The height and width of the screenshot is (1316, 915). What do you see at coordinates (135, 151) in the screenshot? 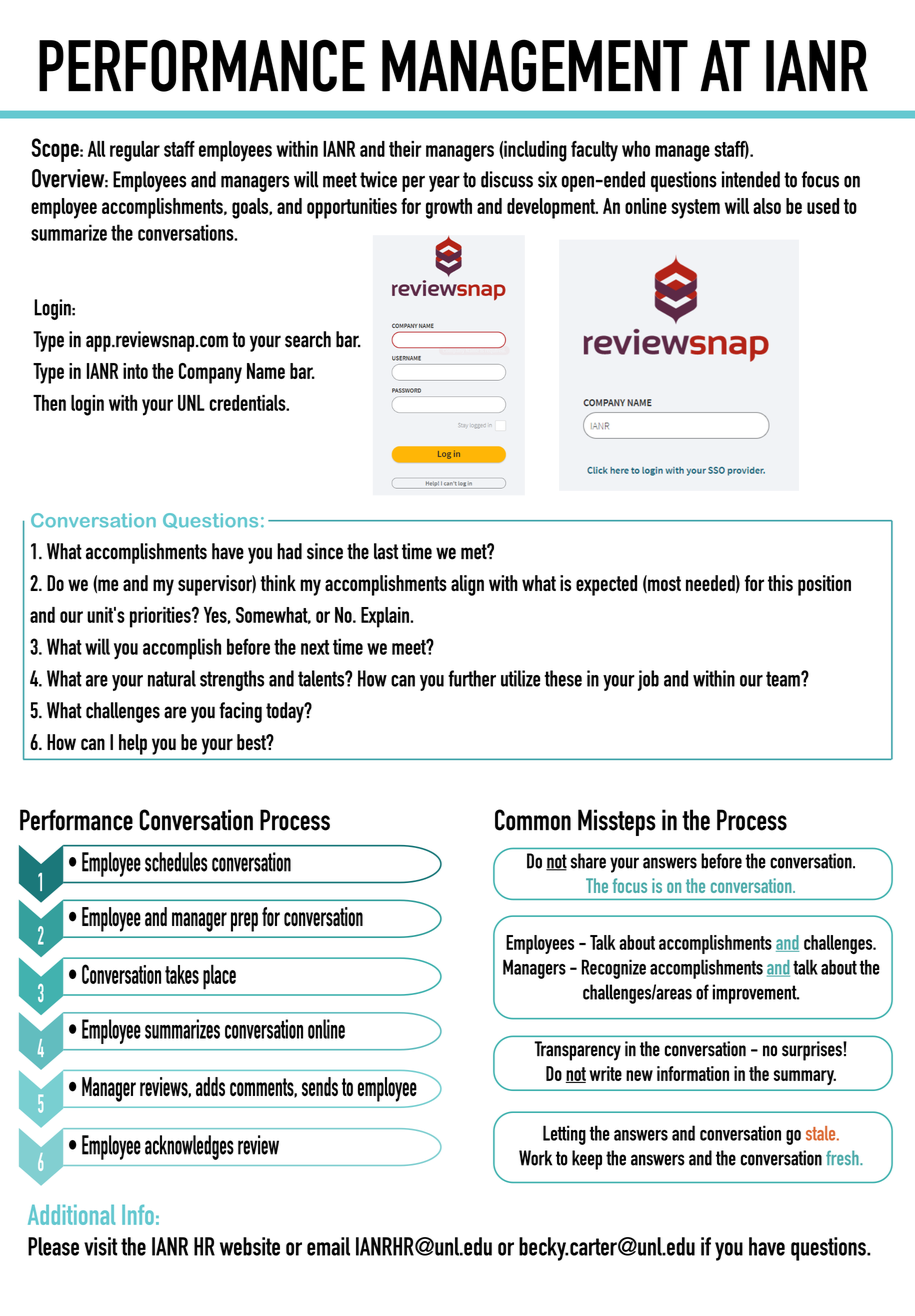
I see `regular` at bounding box center [135, 151].
